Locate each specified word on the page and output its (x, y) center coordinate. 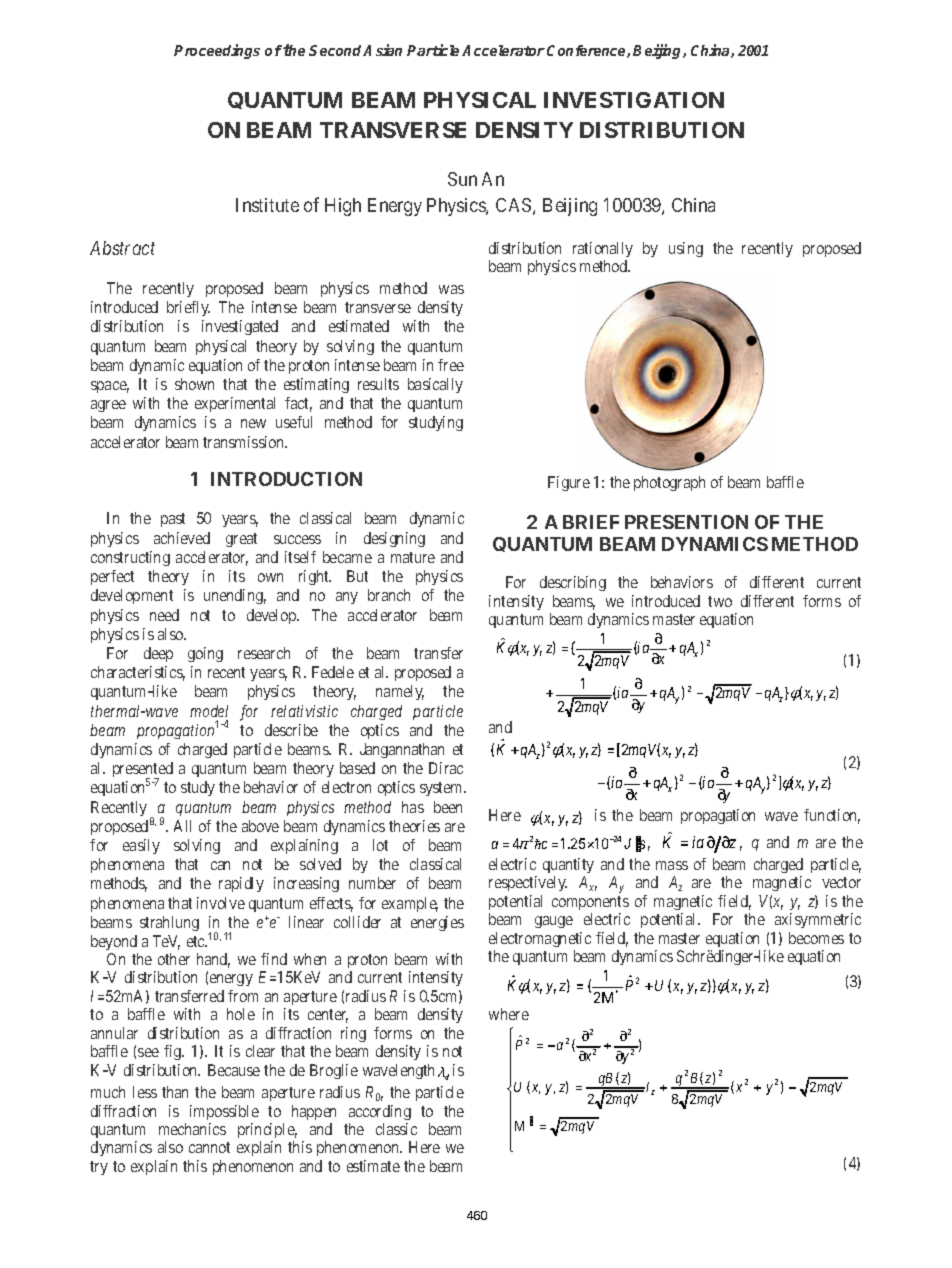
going (205, 654)
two (720, 601)
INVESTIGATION (634, 100)
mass (672, 865)
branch (389, 595)
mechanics (192, 1129)
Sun (462, 179)
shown (194, 384)
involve (221, 903)
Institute (267, 205)
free (451, 365)
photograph (669, 483)
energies (437, 923)
